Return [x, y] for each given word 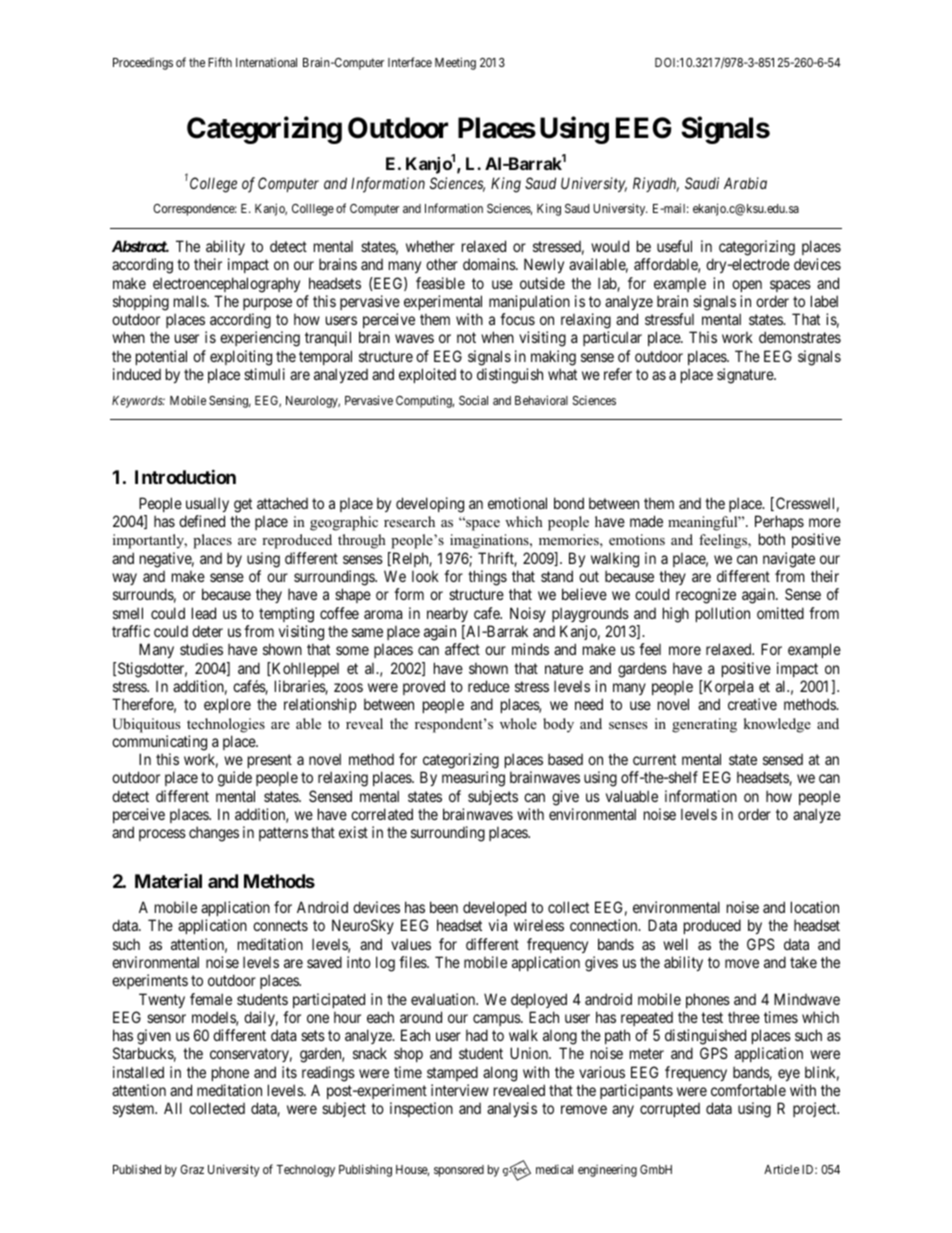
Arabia [745, 183]
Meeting [455, 63]
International [266, 62]
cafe [488, 613]
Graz [192, 1169]
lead [204, 613]
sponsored [459, 1171]
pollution [723, 614]
